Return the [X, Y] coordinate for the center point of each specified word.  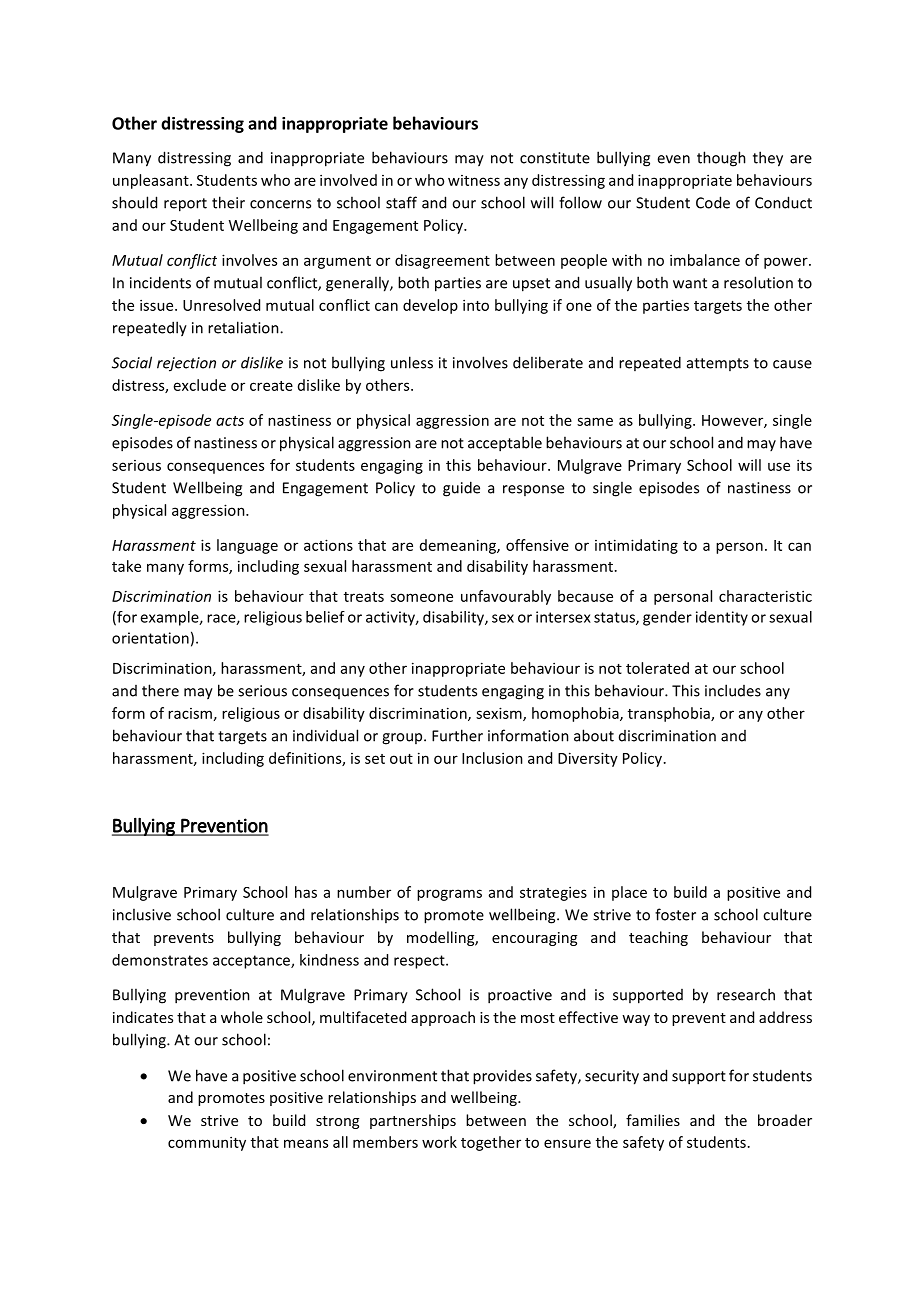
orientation [150, 638]
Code [713, 202]
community [207, 1143]
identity [722, 618]
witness [474, 180]
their [228, 202]
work [439, 1142]
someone [421, 597]
